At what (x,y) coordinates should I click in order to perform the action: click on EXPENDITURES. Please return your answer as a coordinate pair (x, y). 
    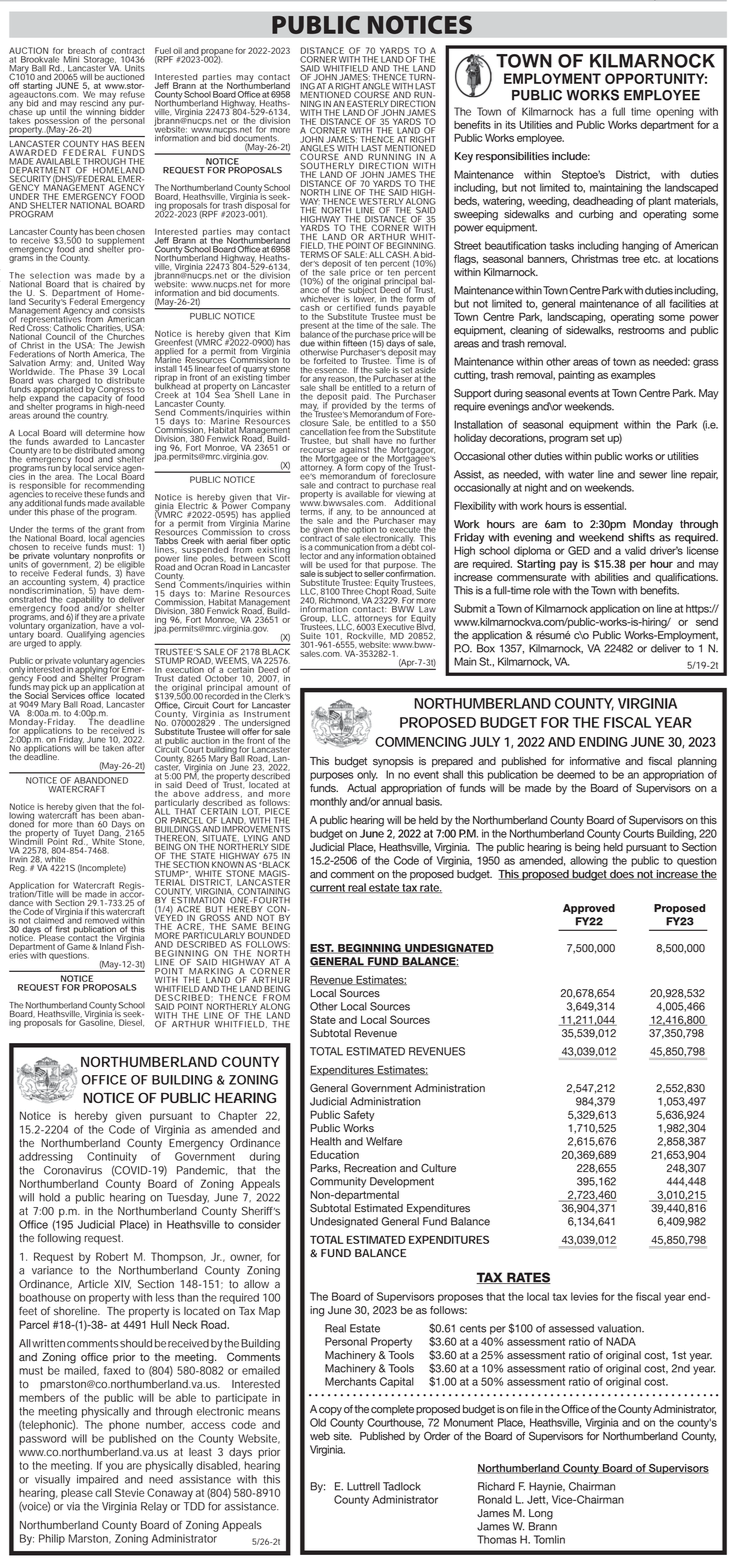
    Looking at the image, I should click on (449, 1239).
